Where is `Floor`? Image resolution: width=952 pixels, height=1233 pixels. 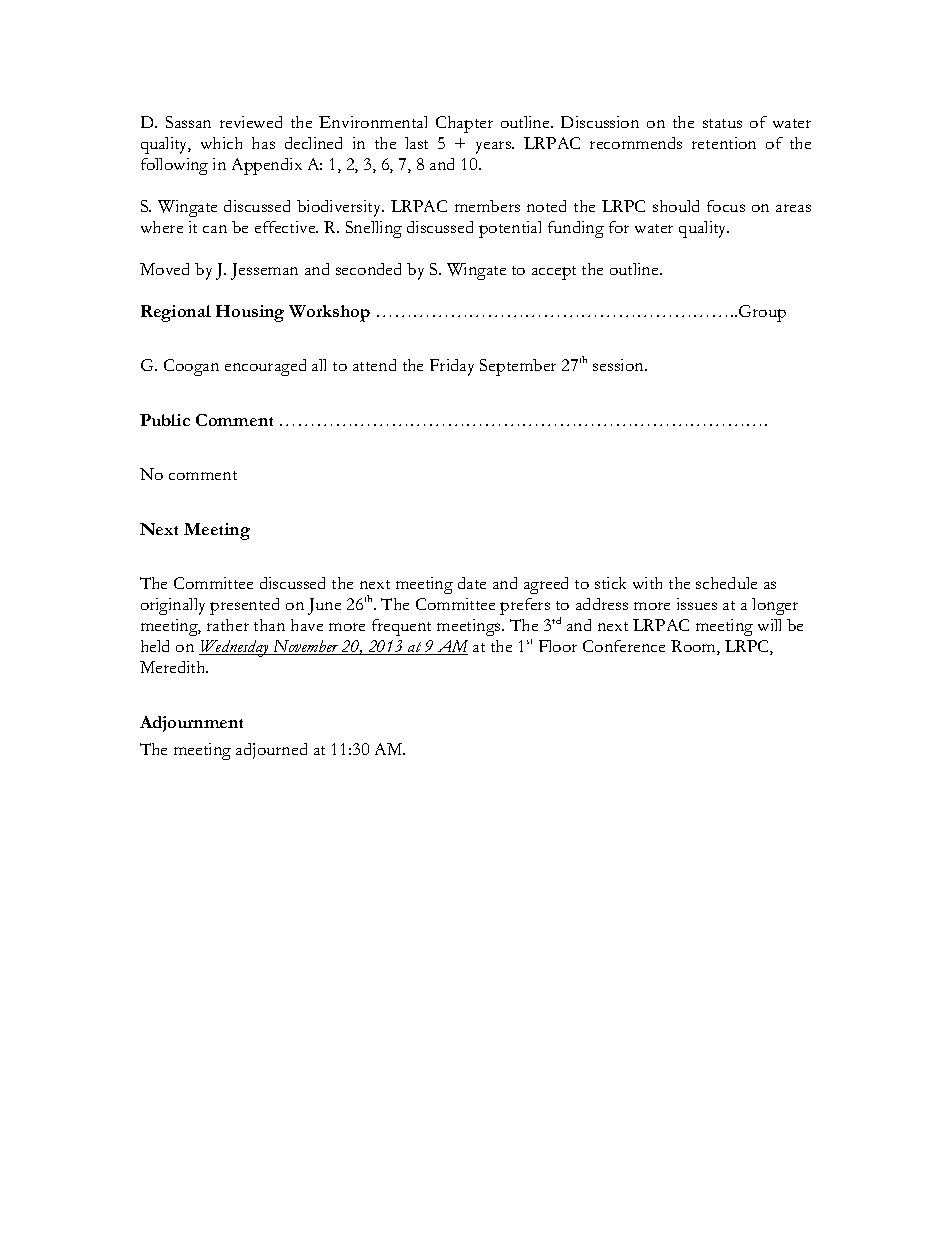
Floor is located at coordinates (558, 646).
